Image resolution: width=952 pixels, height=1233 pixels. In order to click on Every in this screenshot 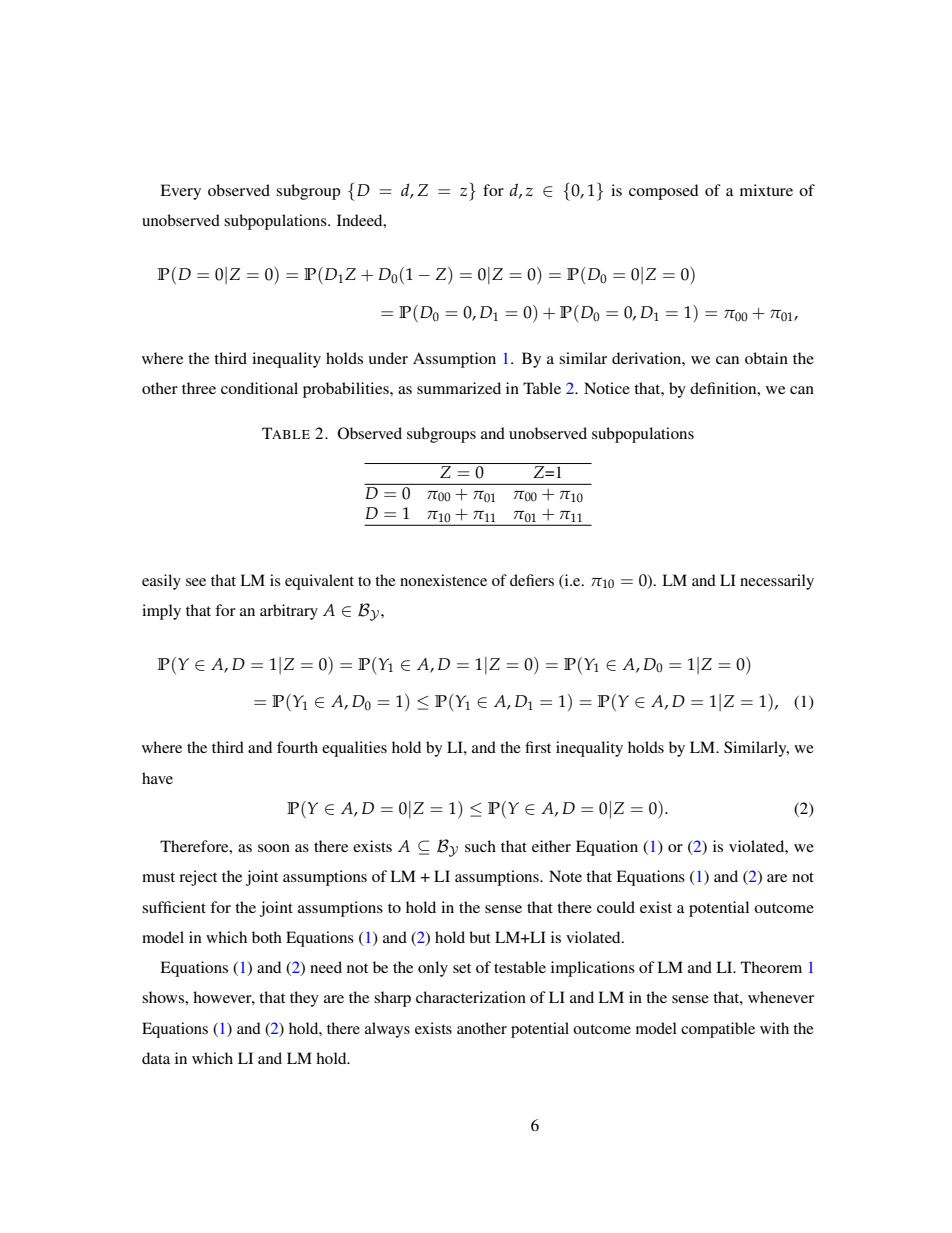, I will do `click(180, 192)`.
